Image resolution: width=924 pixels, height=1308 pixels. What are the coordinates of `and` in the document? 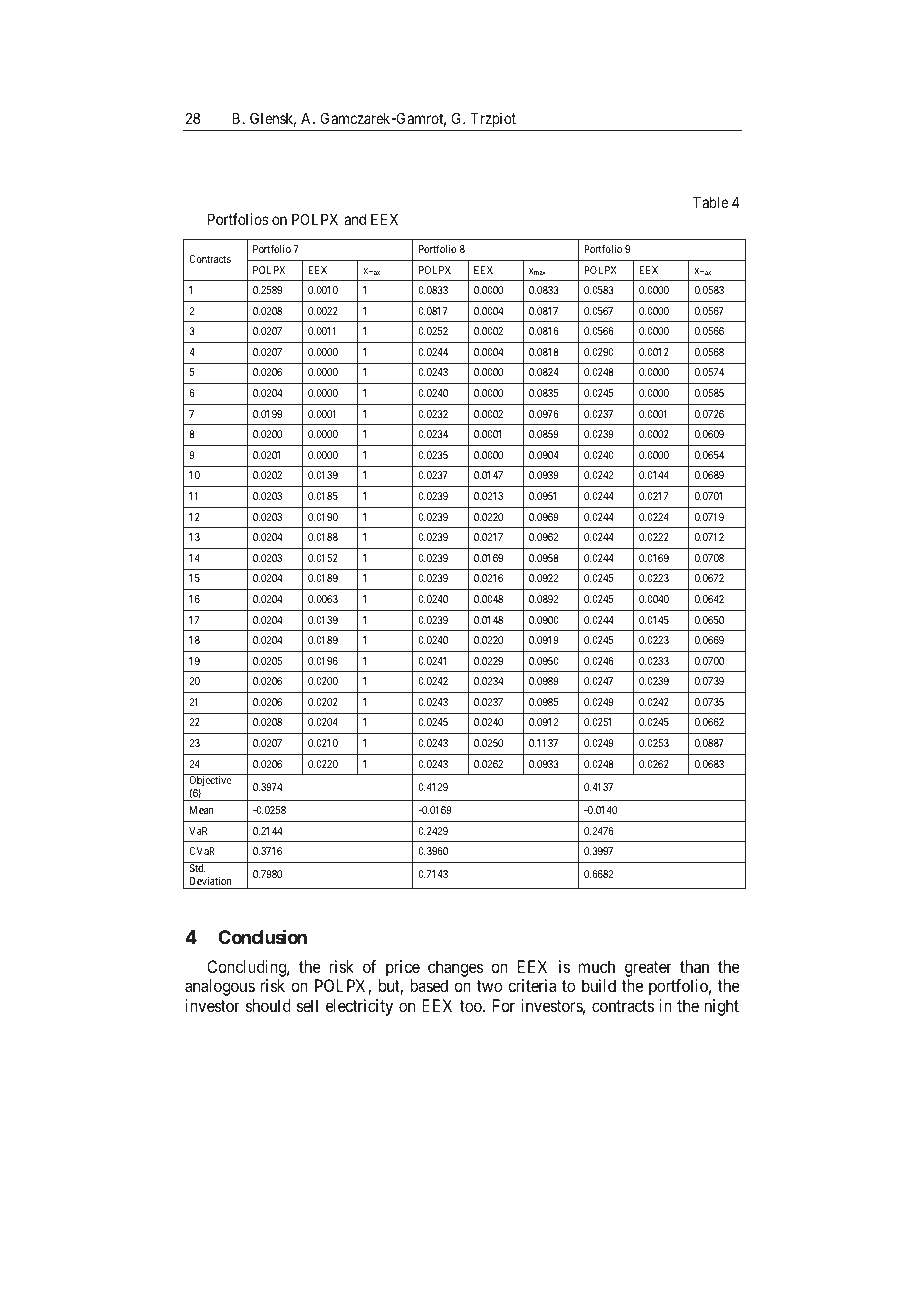 It's located at (355, 219).
